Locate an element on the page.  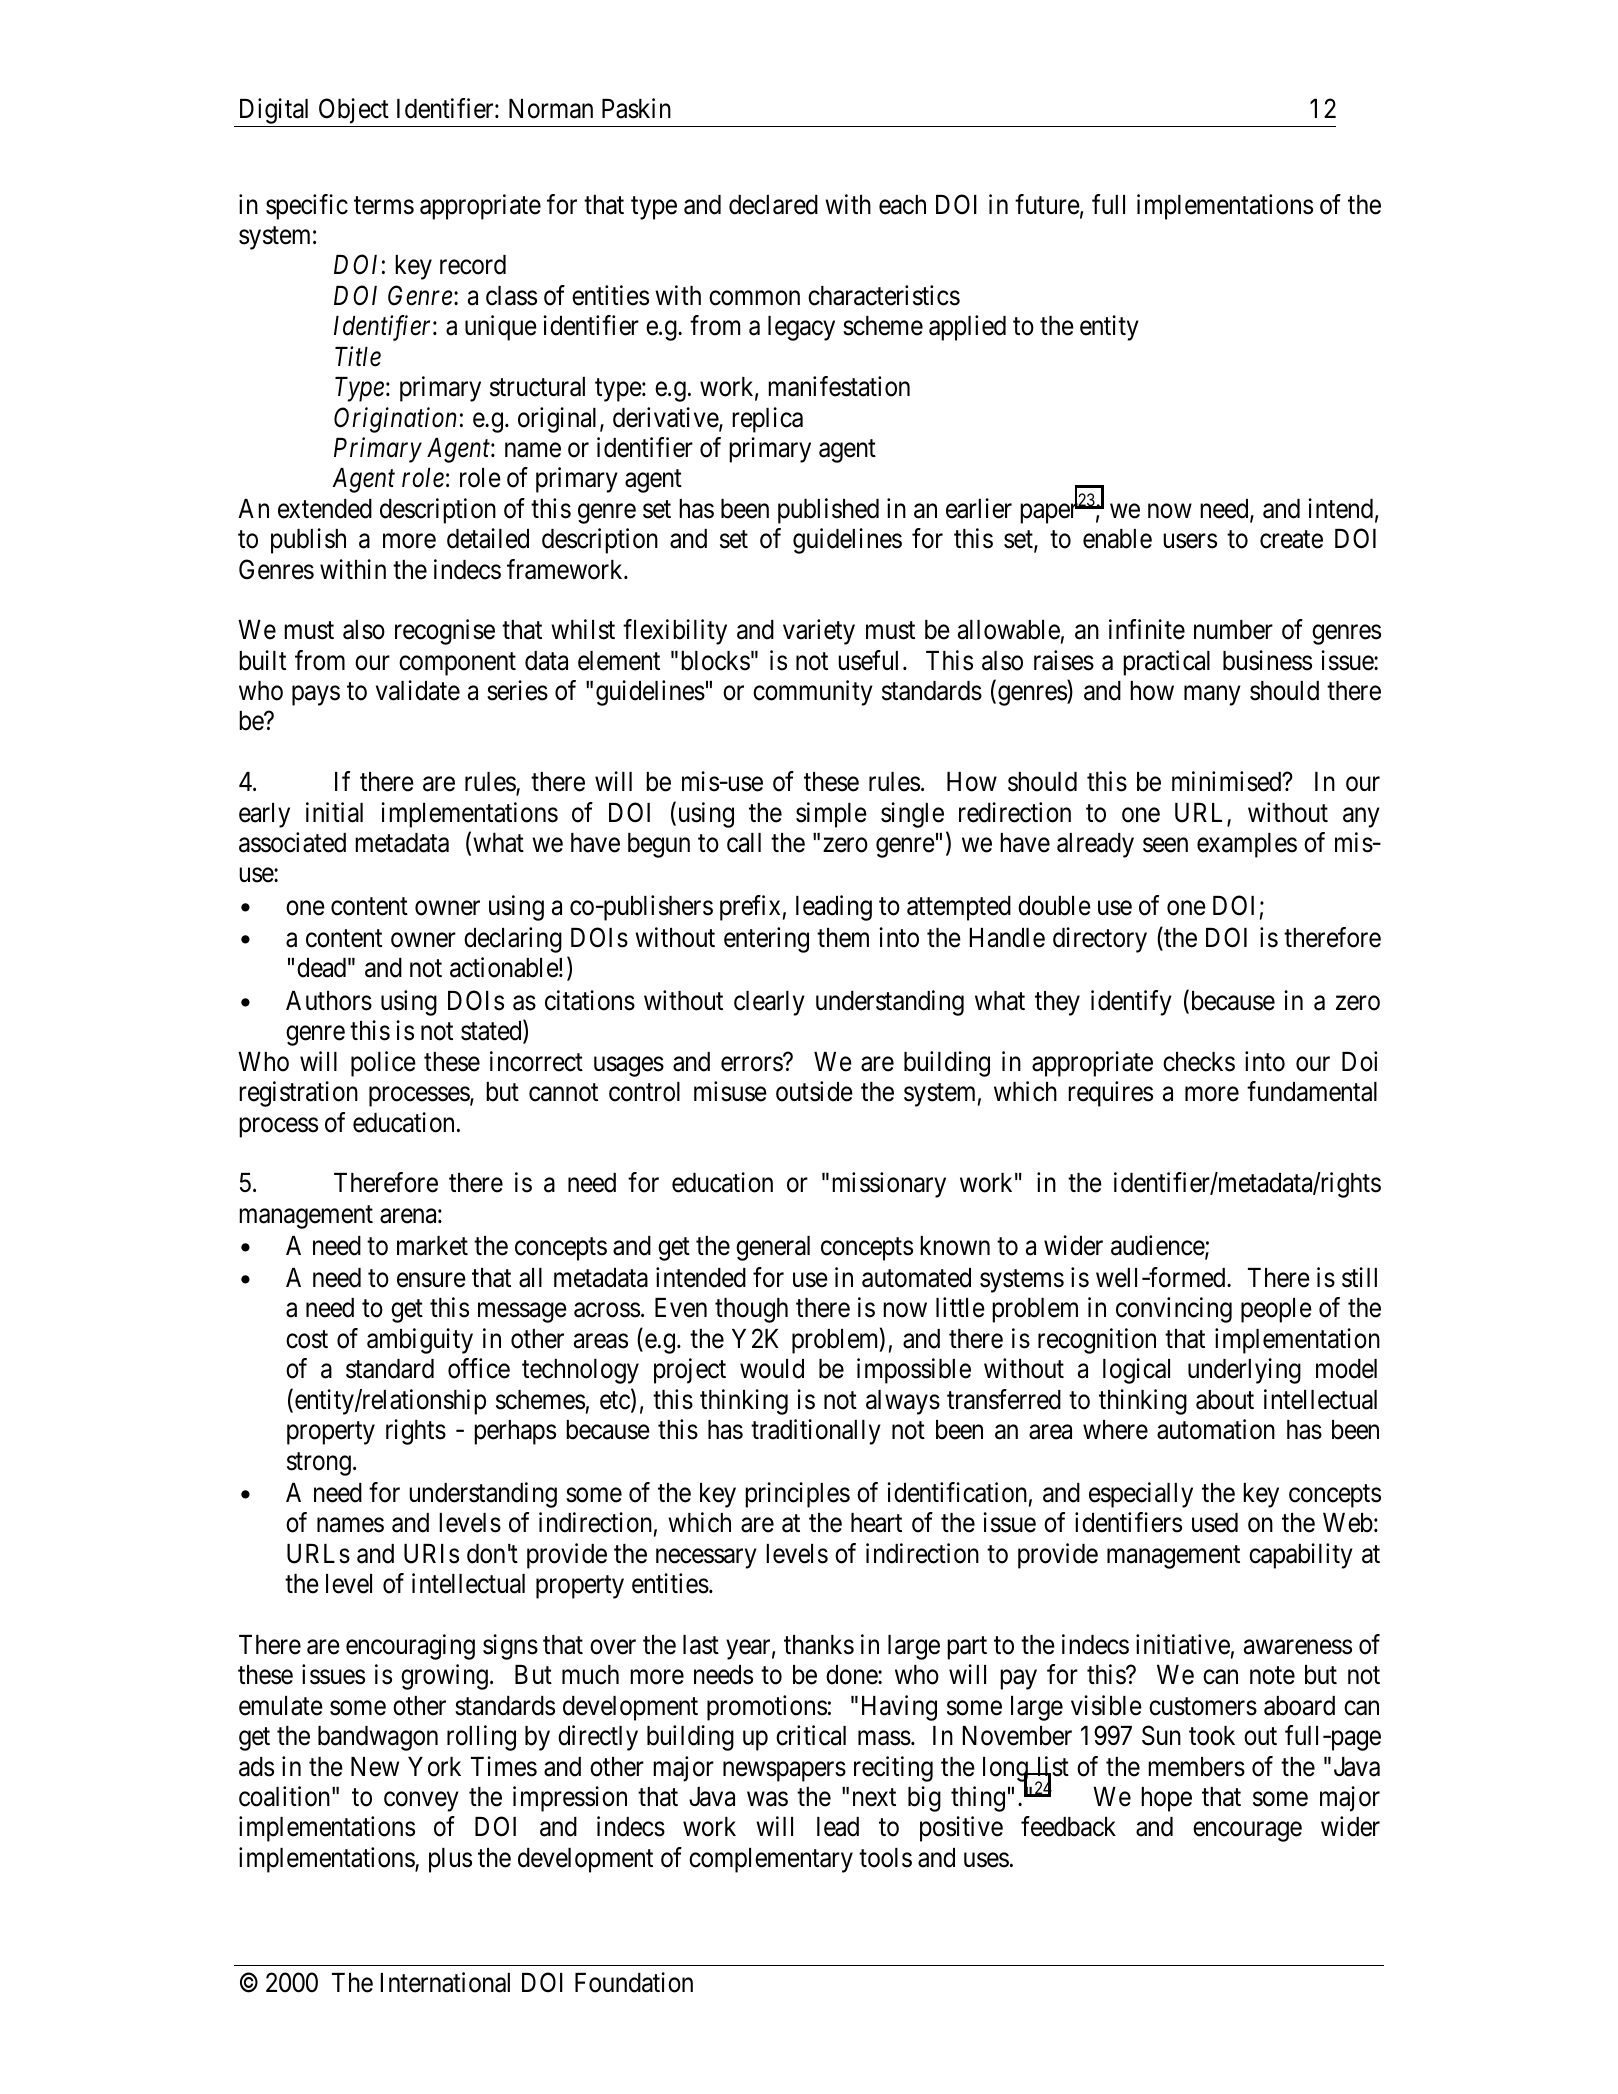
Object is located at coordinates (353, 113).
